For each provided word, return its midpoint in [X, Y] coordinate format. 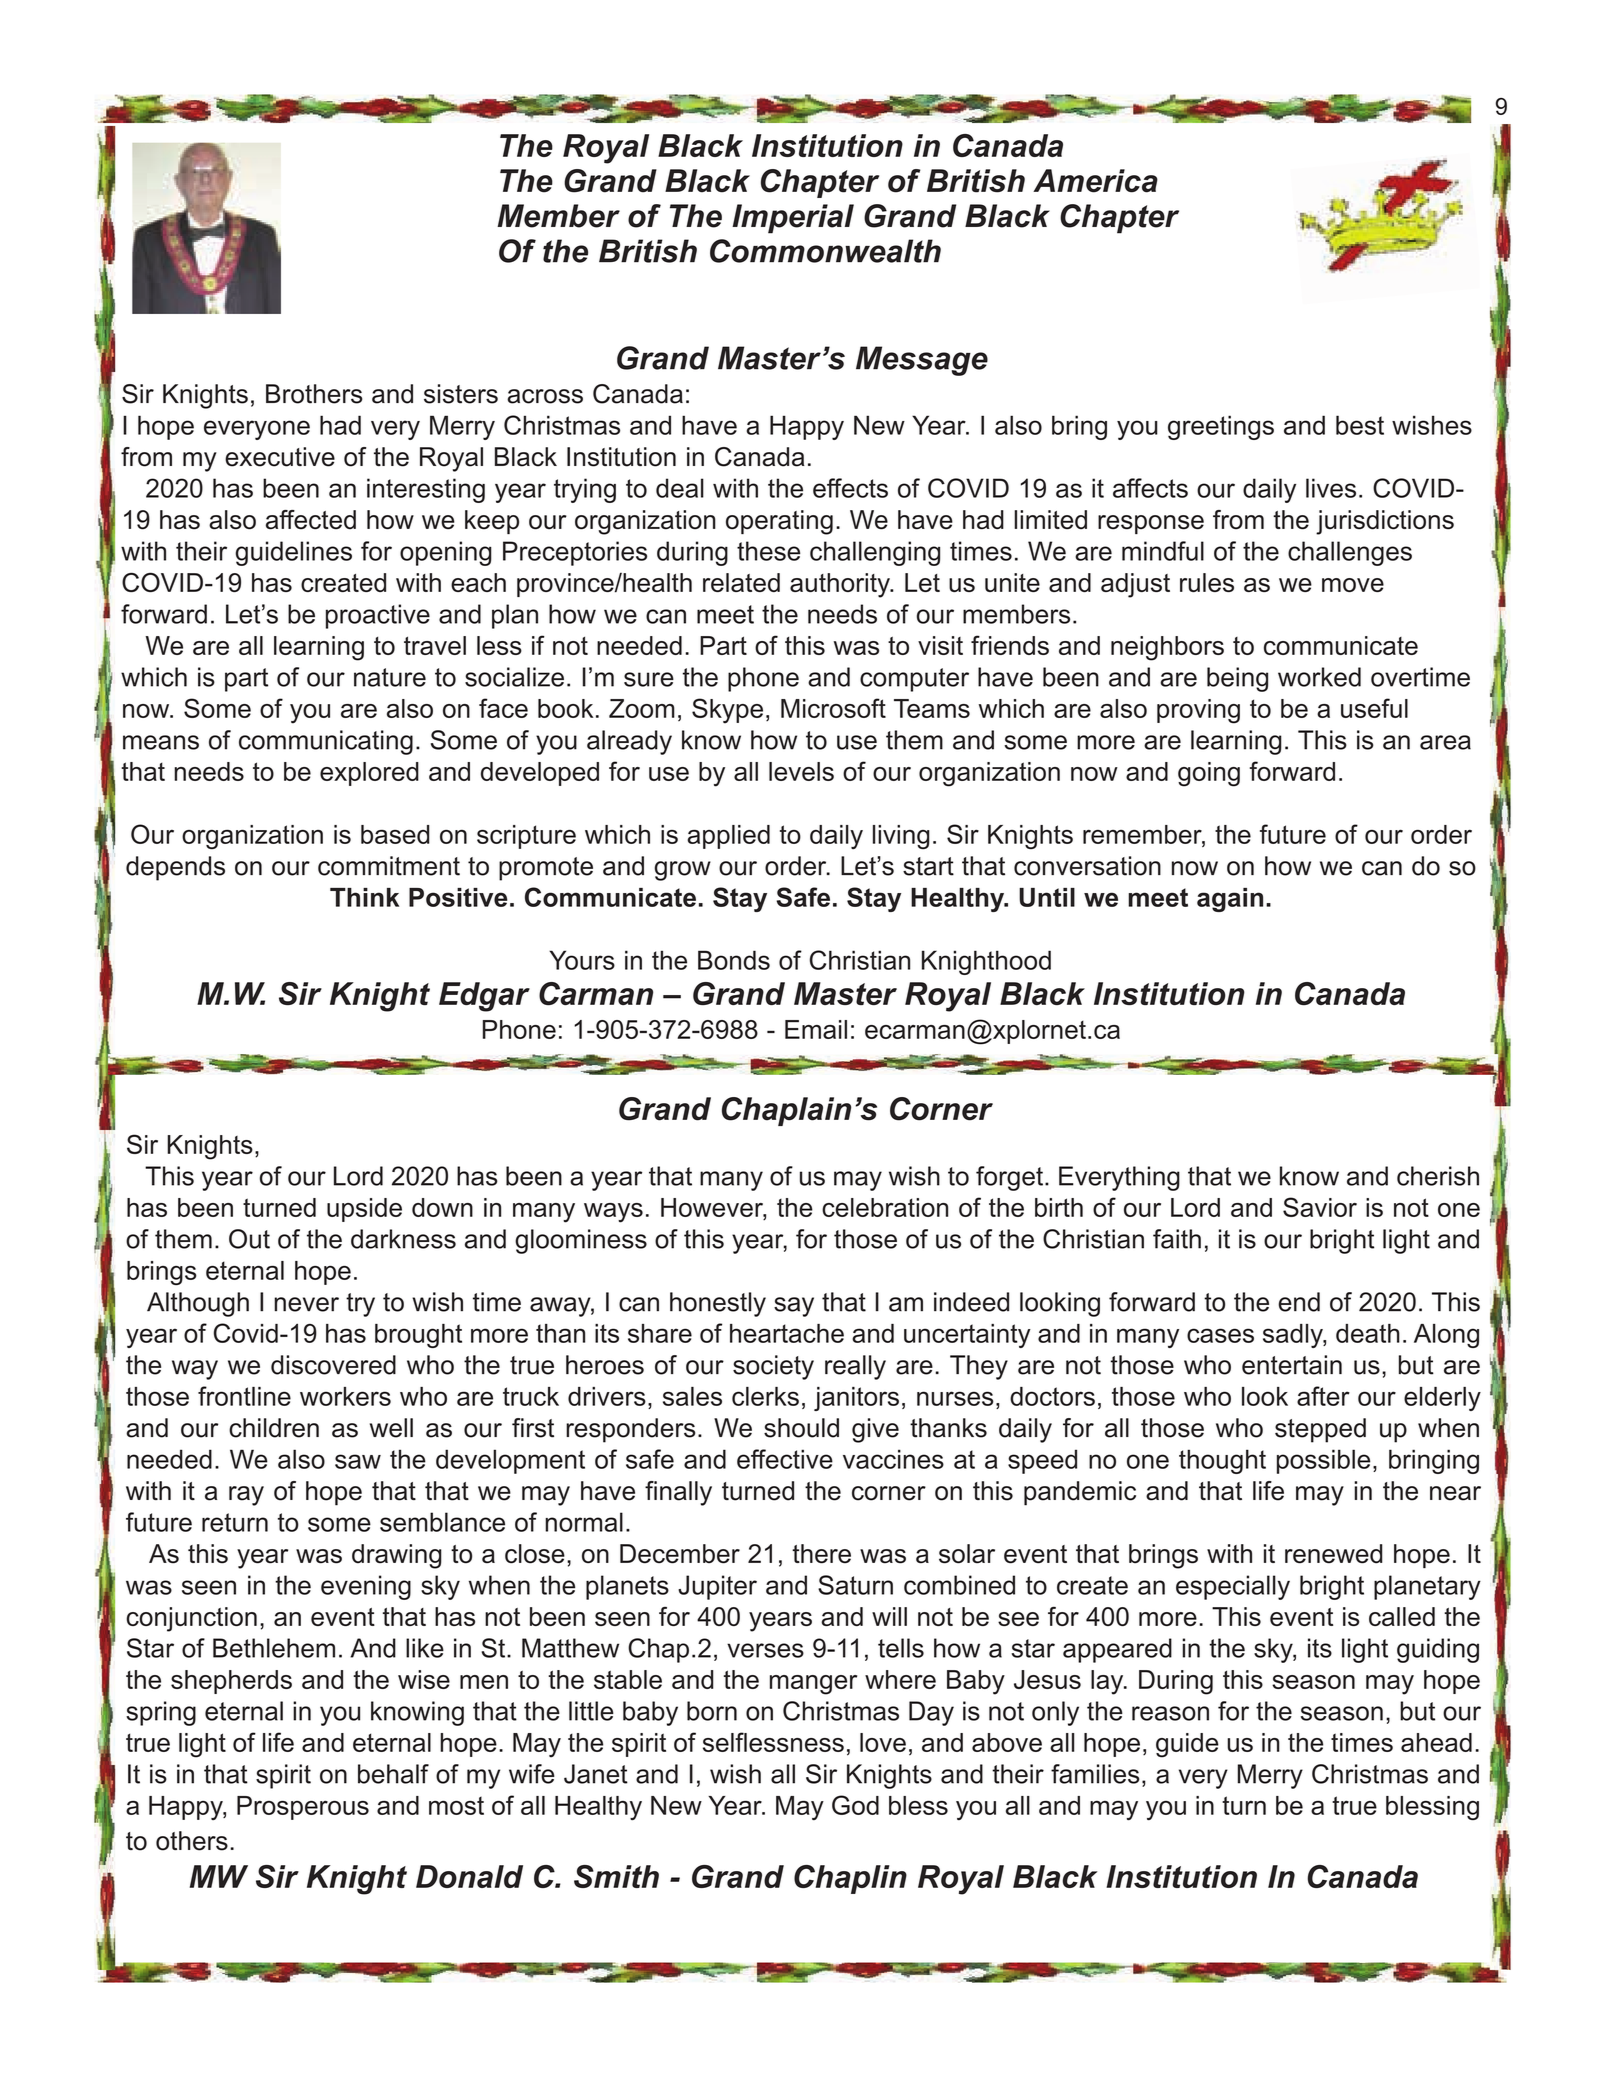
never [306, 1304]
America [1095, 181]
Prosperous [303, 1808]
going [1209, 774]
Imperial [793, 219]
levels [801, 771]
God [855, 1805]
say [794, 1307]
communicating [326, 742]
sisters [461, 394]
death [1368, 1333]
